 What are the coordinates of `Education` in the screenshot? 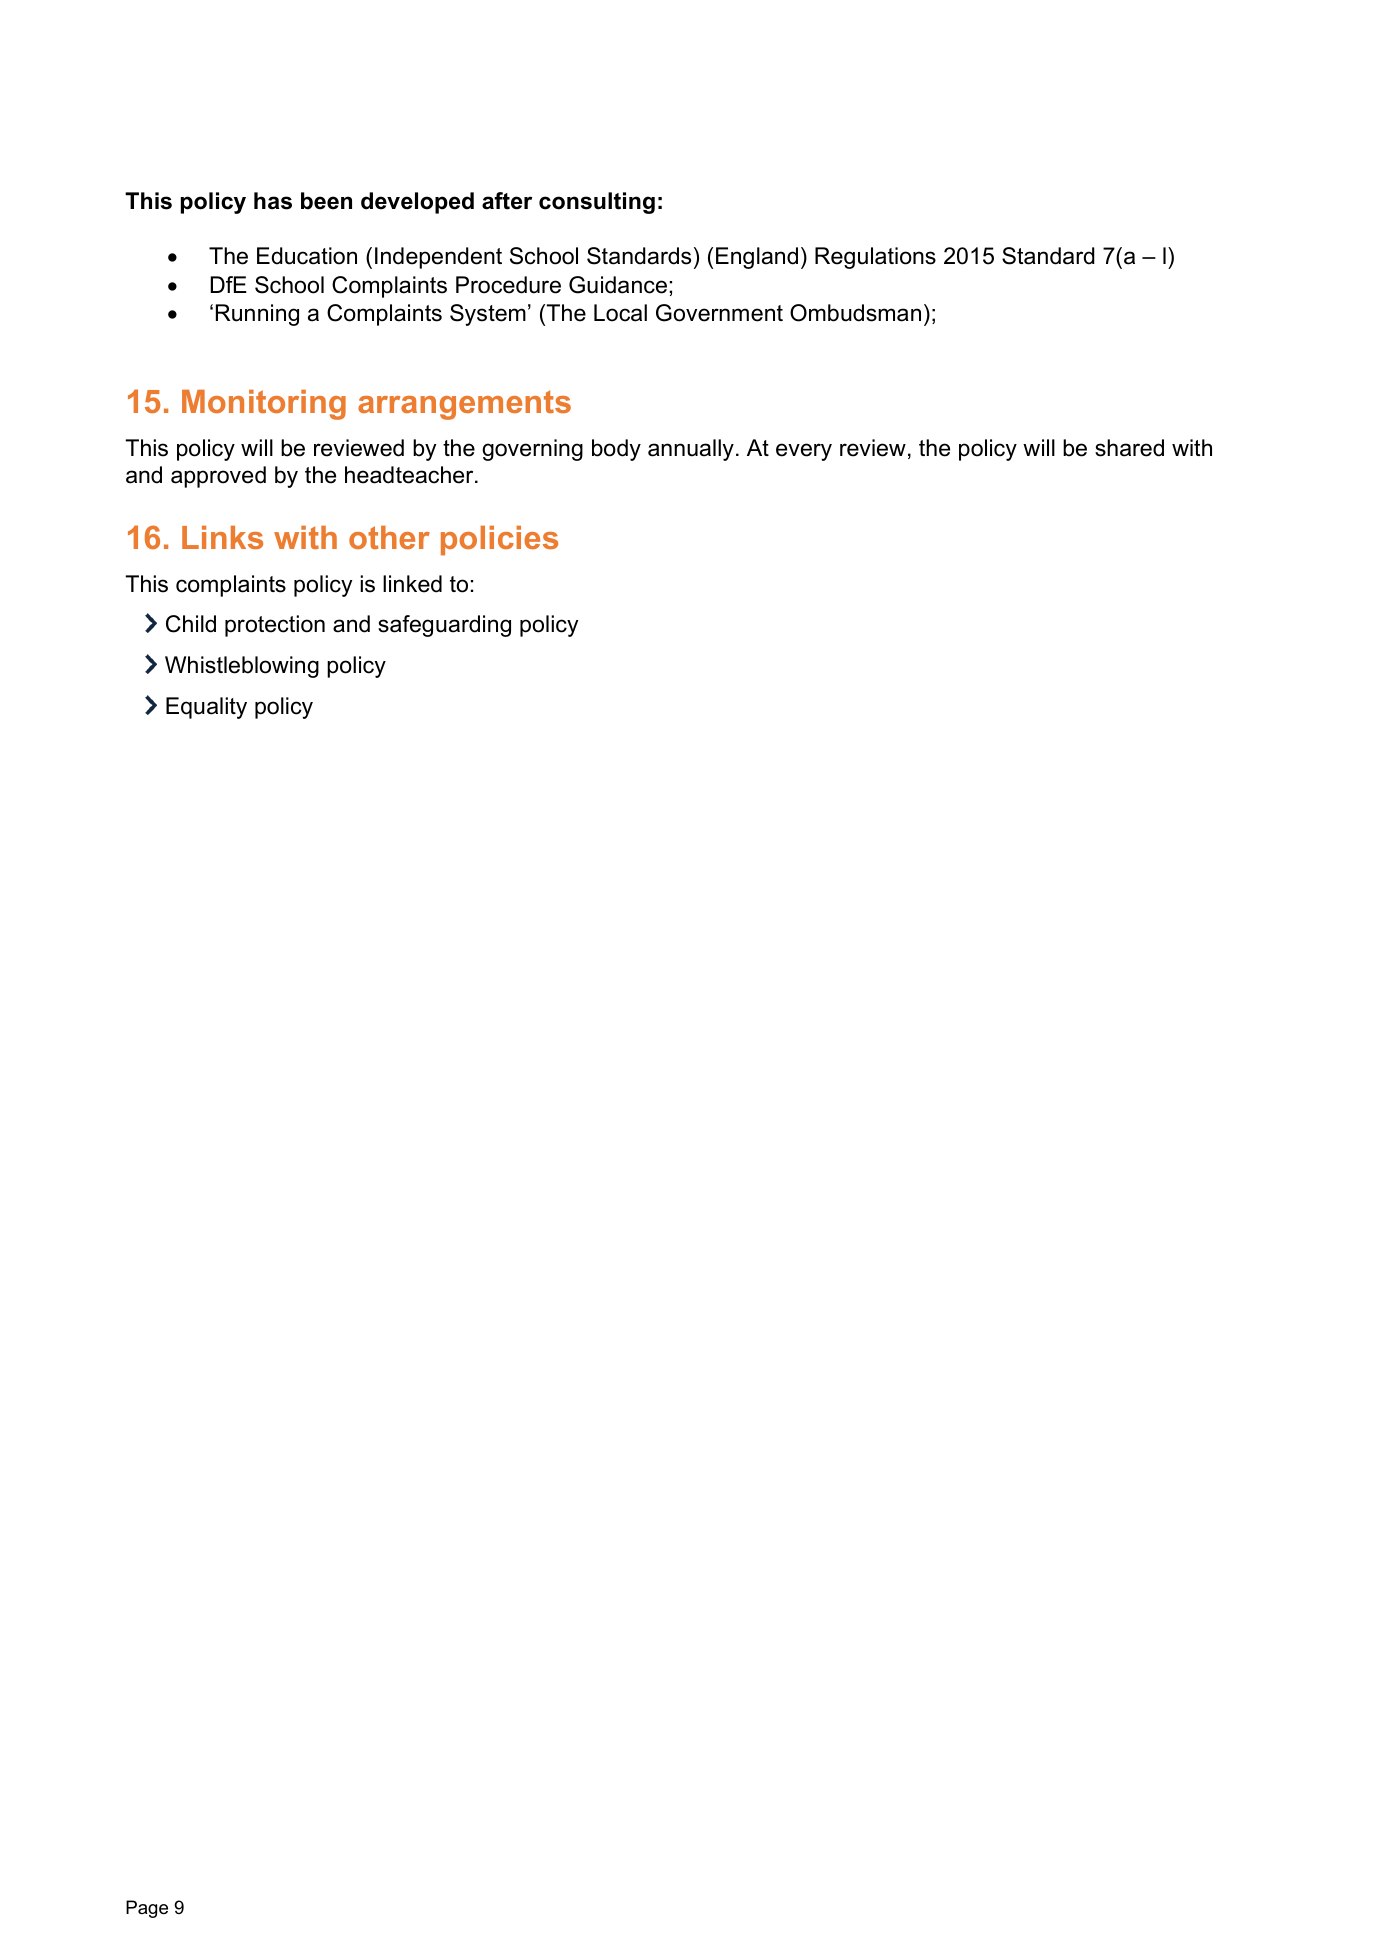 It's located at (307, 256).
